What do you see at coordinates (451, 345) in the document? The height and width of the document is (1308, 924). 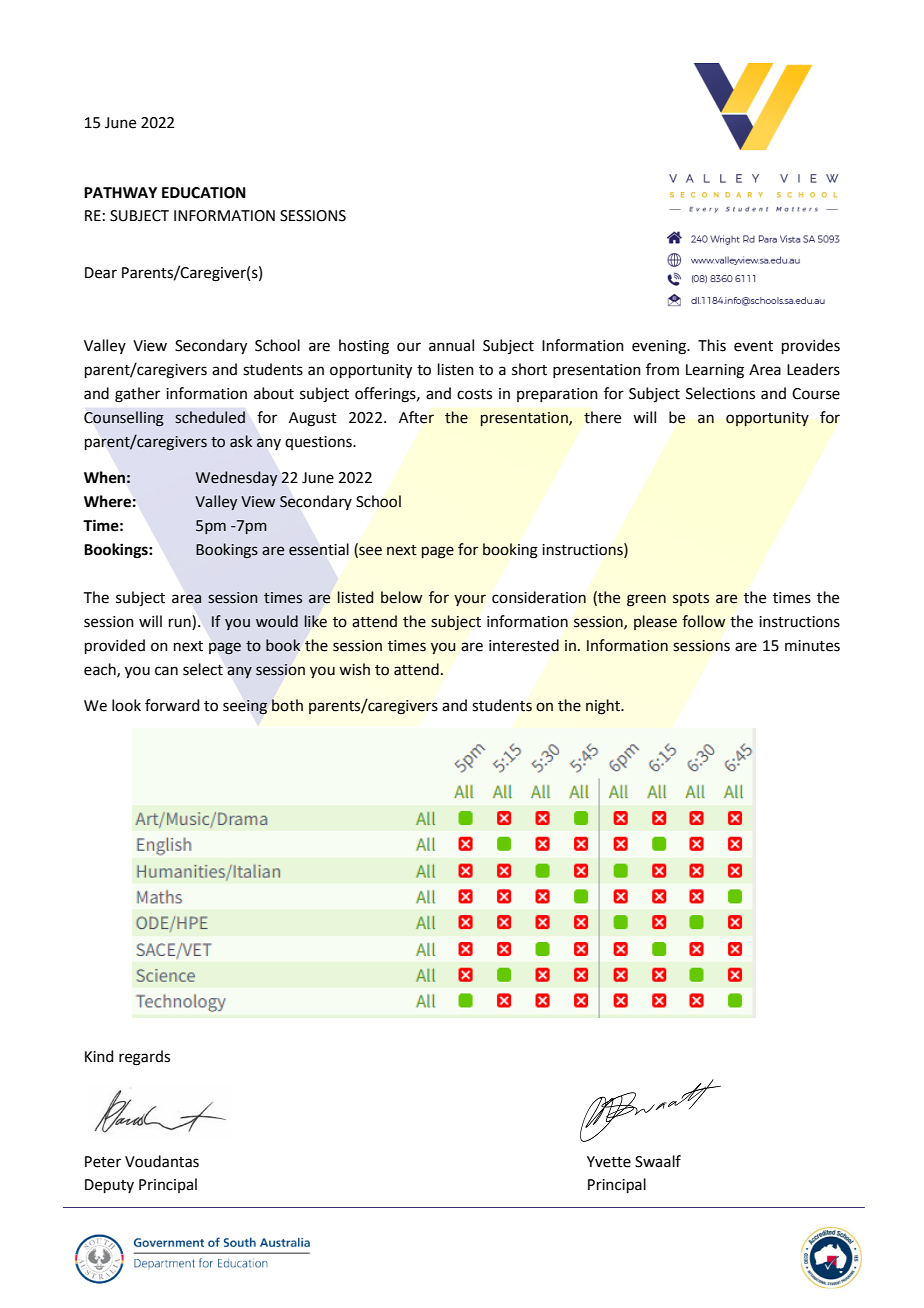 I see `annual` at bounding box center [451, 345].
